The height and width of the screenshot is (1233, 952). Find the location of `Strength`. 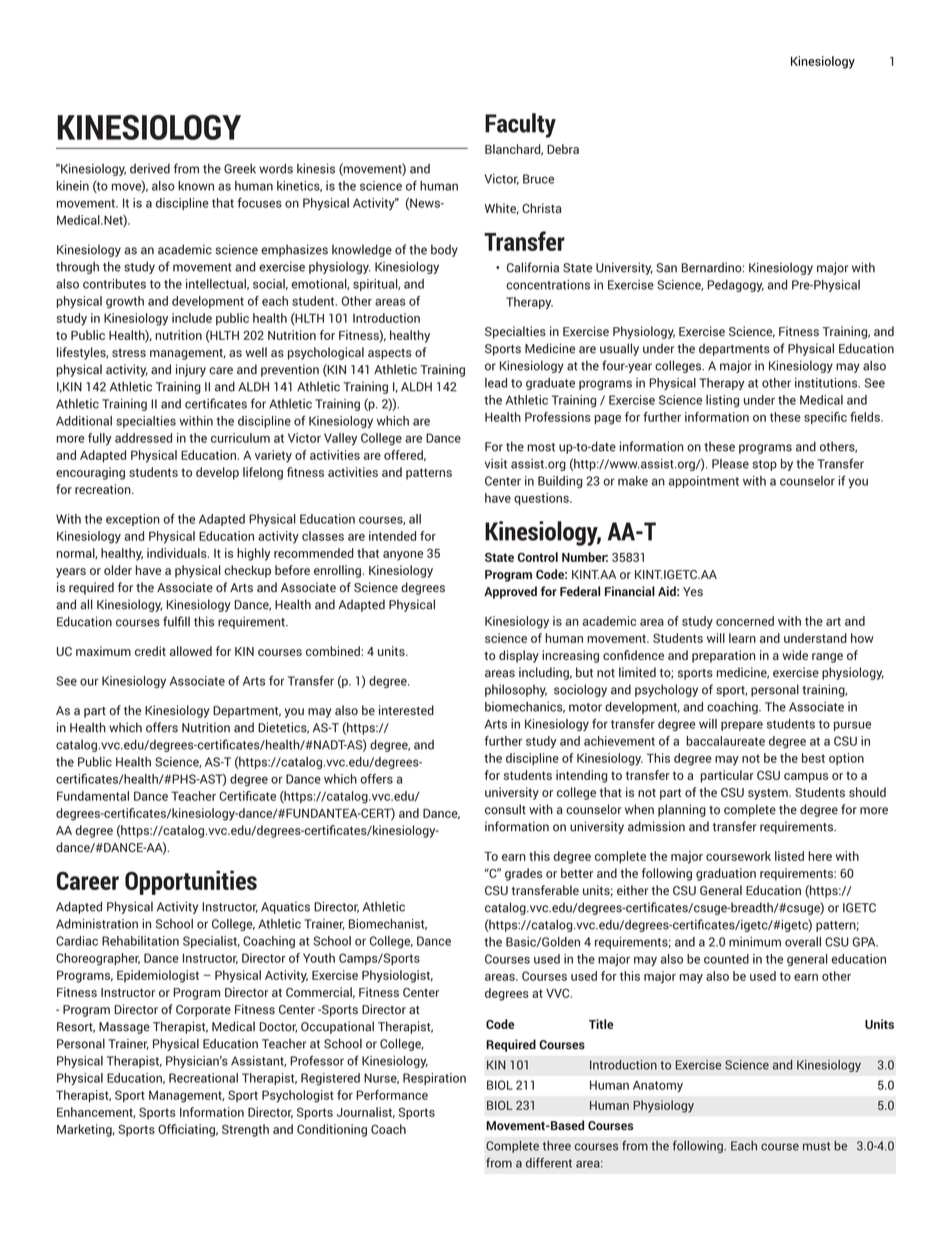

Strength is located at coordinates (245, 1130).
